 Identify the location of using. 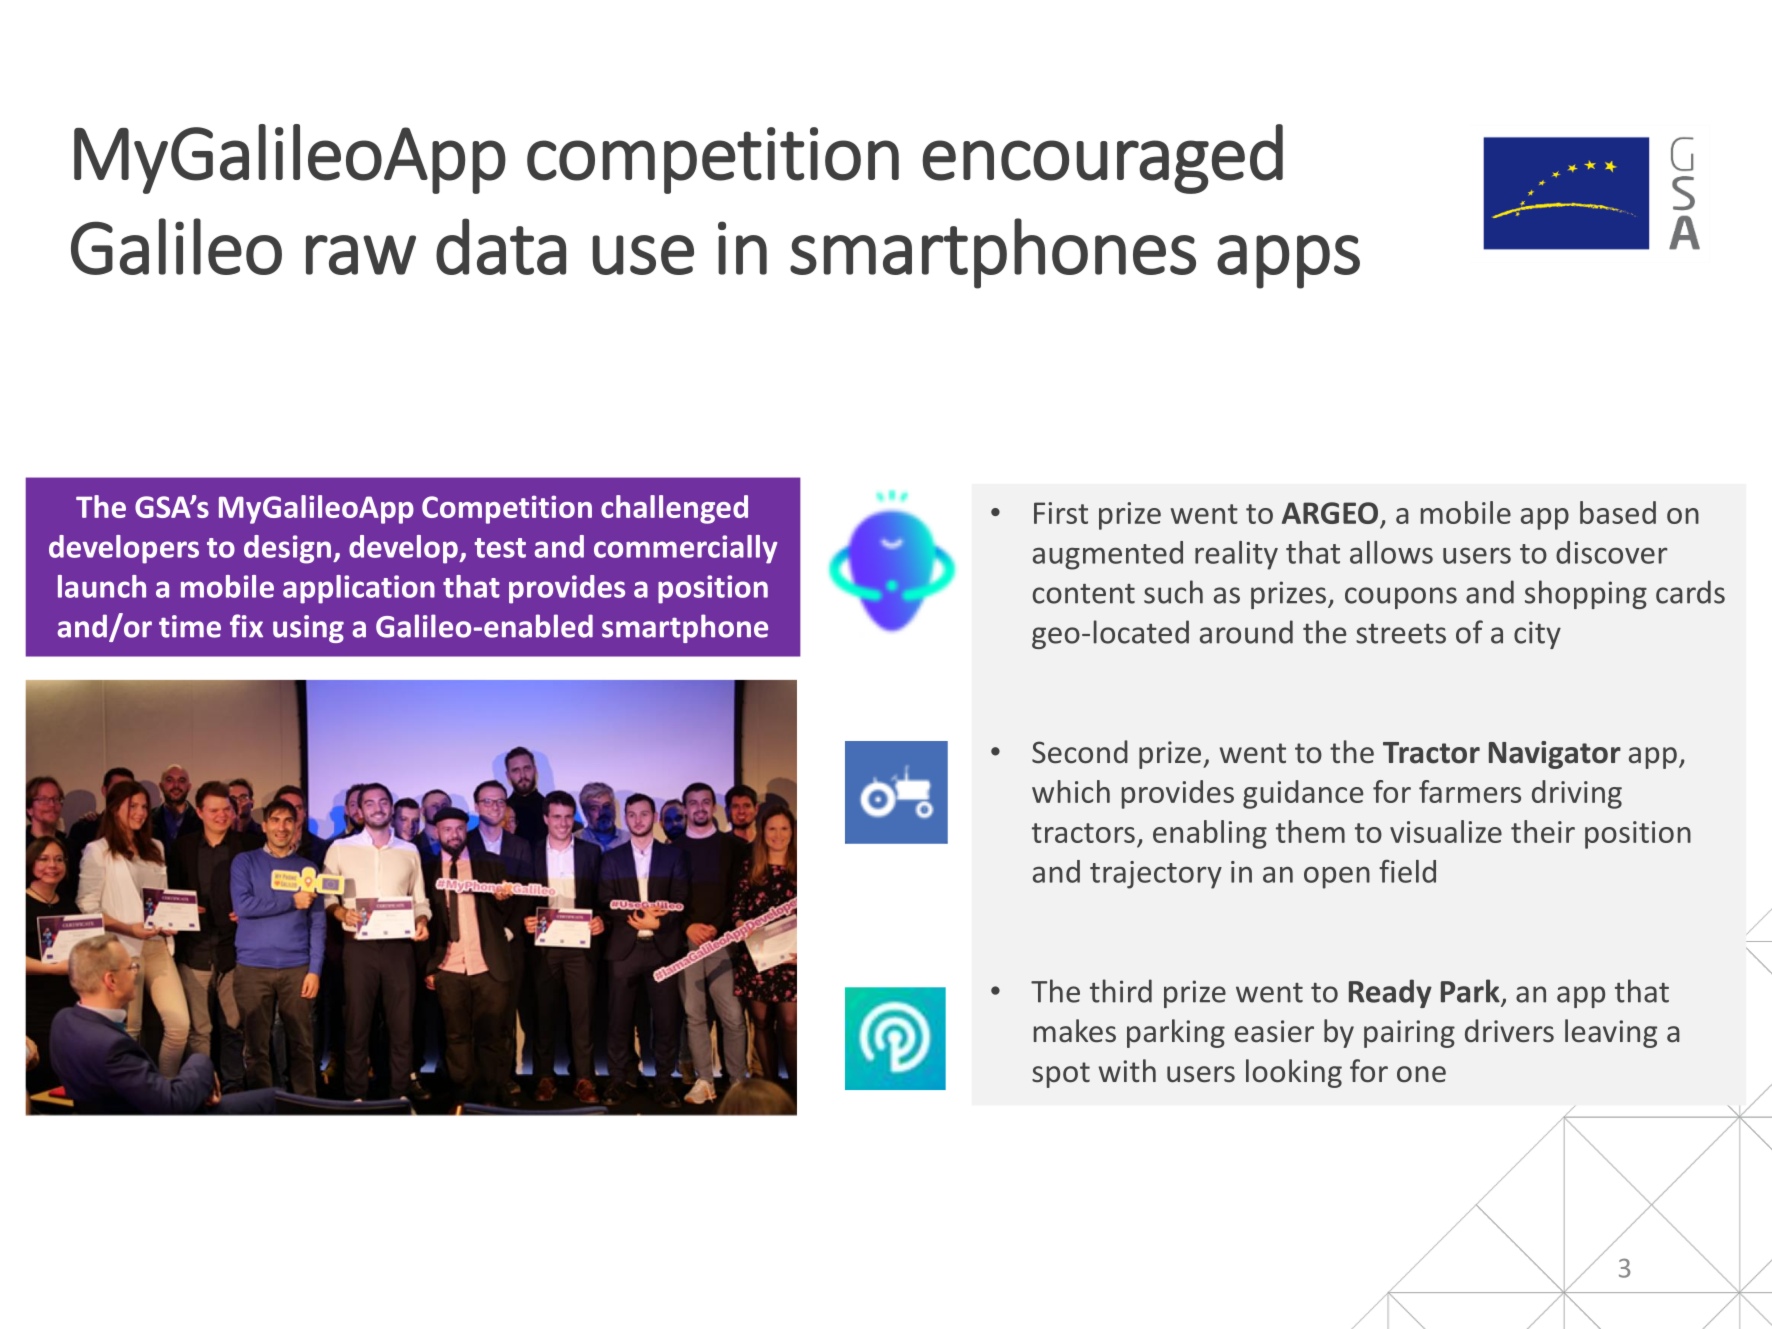
(308, 629).
